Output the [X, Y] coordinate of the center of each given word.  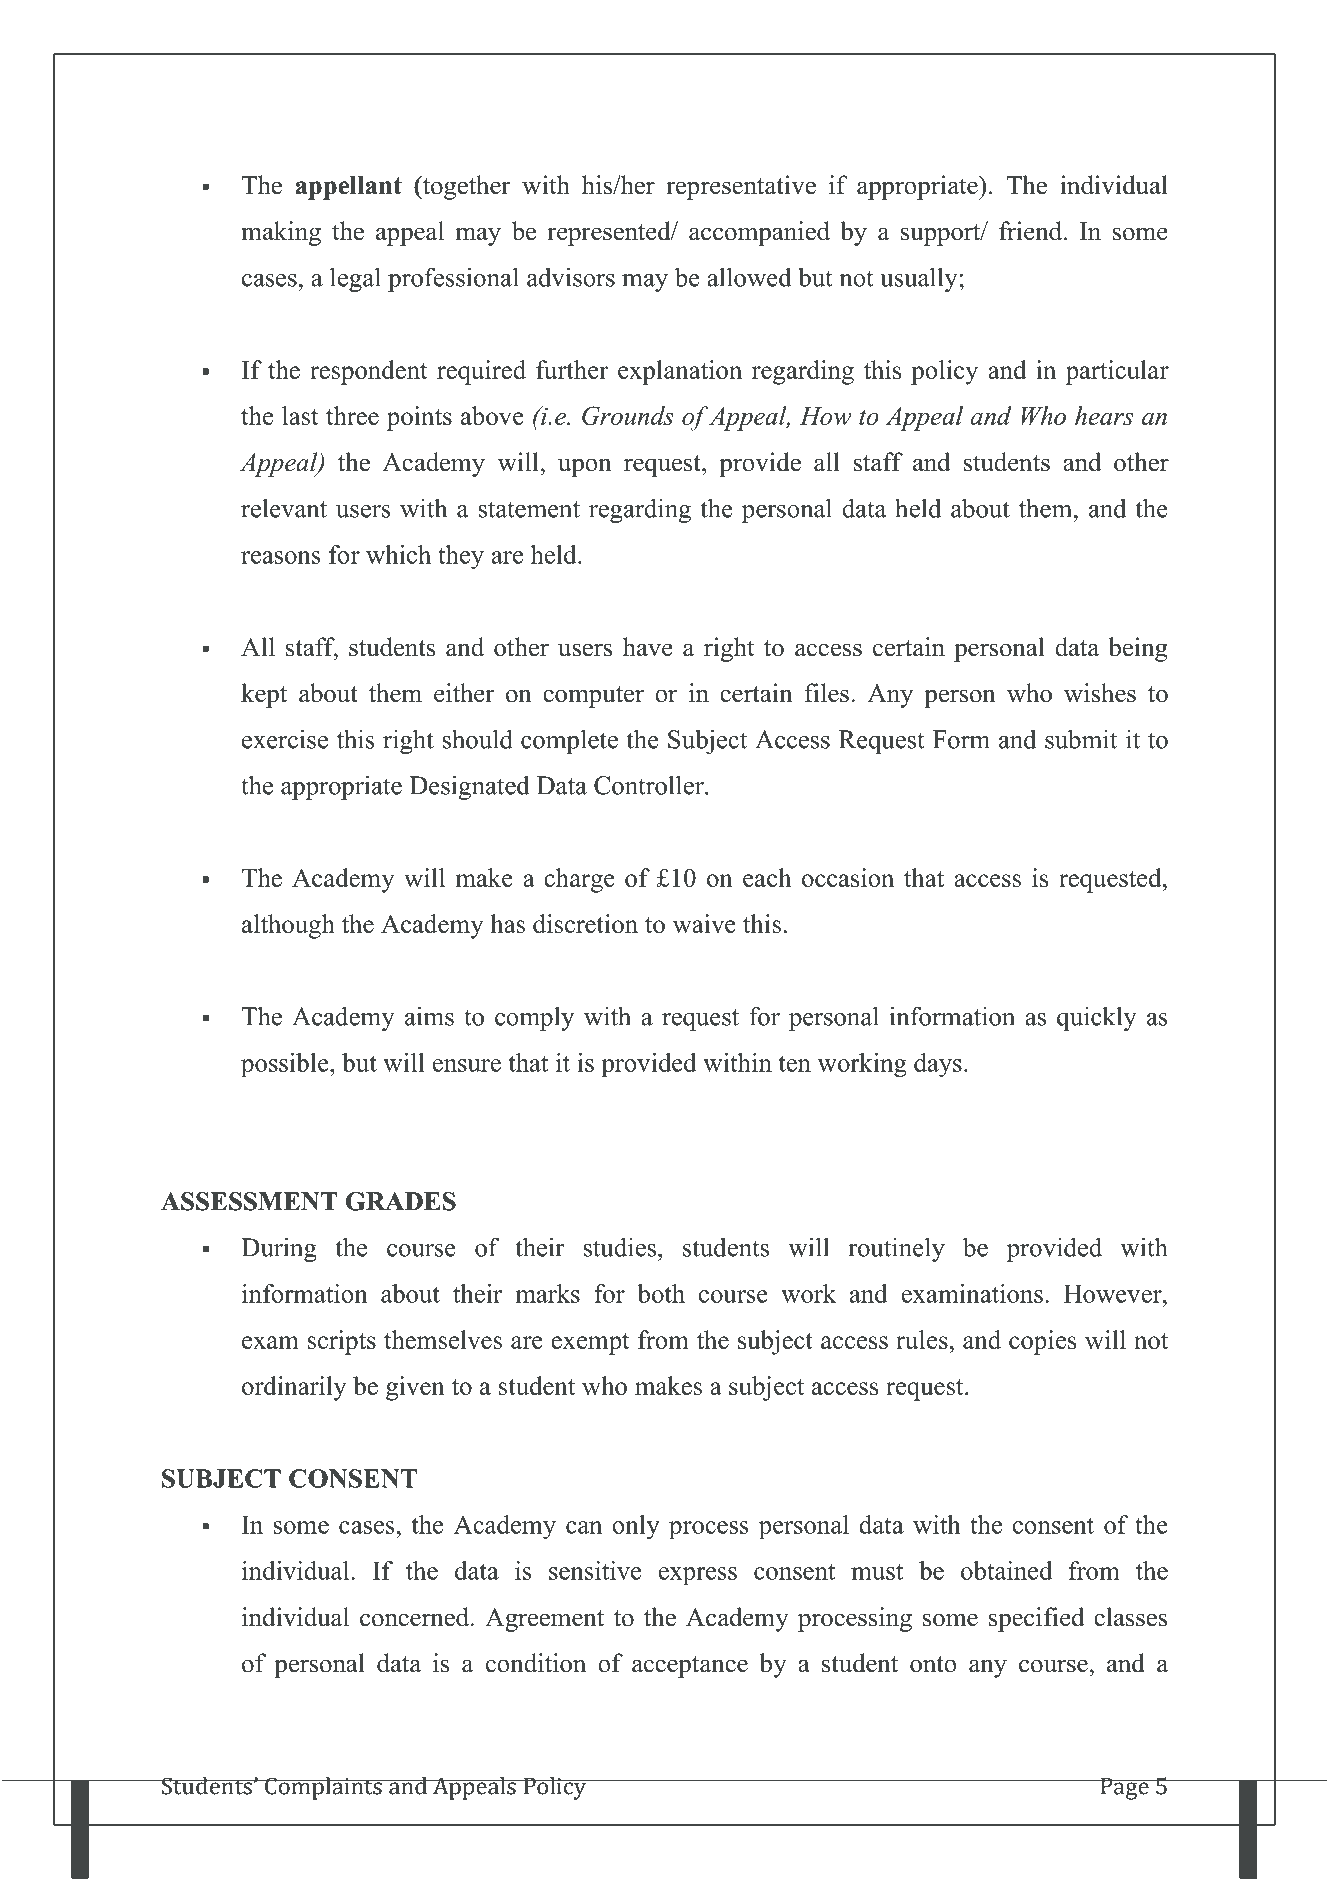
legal [355, 279]
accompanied [759, 233]
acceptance [690, 1667]
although [288, 926]
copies [1043, 1342]
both [661, 1293]
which [398, 554]
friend [1030, 231]
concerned [415, 1617]
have [648, 647]
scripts [342, 1342]
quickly [1097, 1018]
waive [704, 923]
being [1138, 649]
